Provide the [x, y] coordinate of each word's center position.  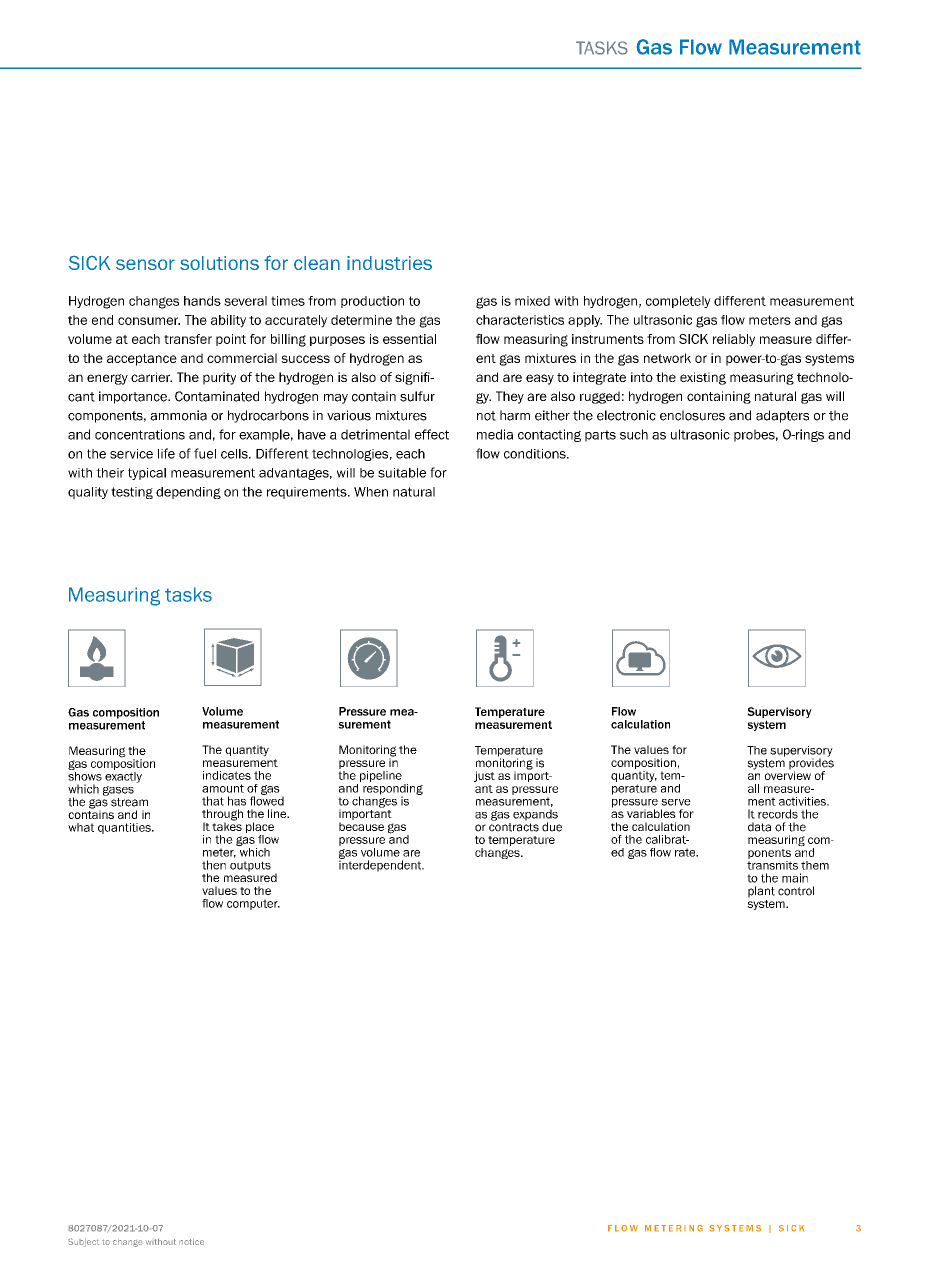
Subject [83, 1242]
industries [389, 263]
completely [678, 302]
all [753, 788]
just [484, 776]
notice [191, 1241]
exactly [123, 776]
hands [202, 301]
